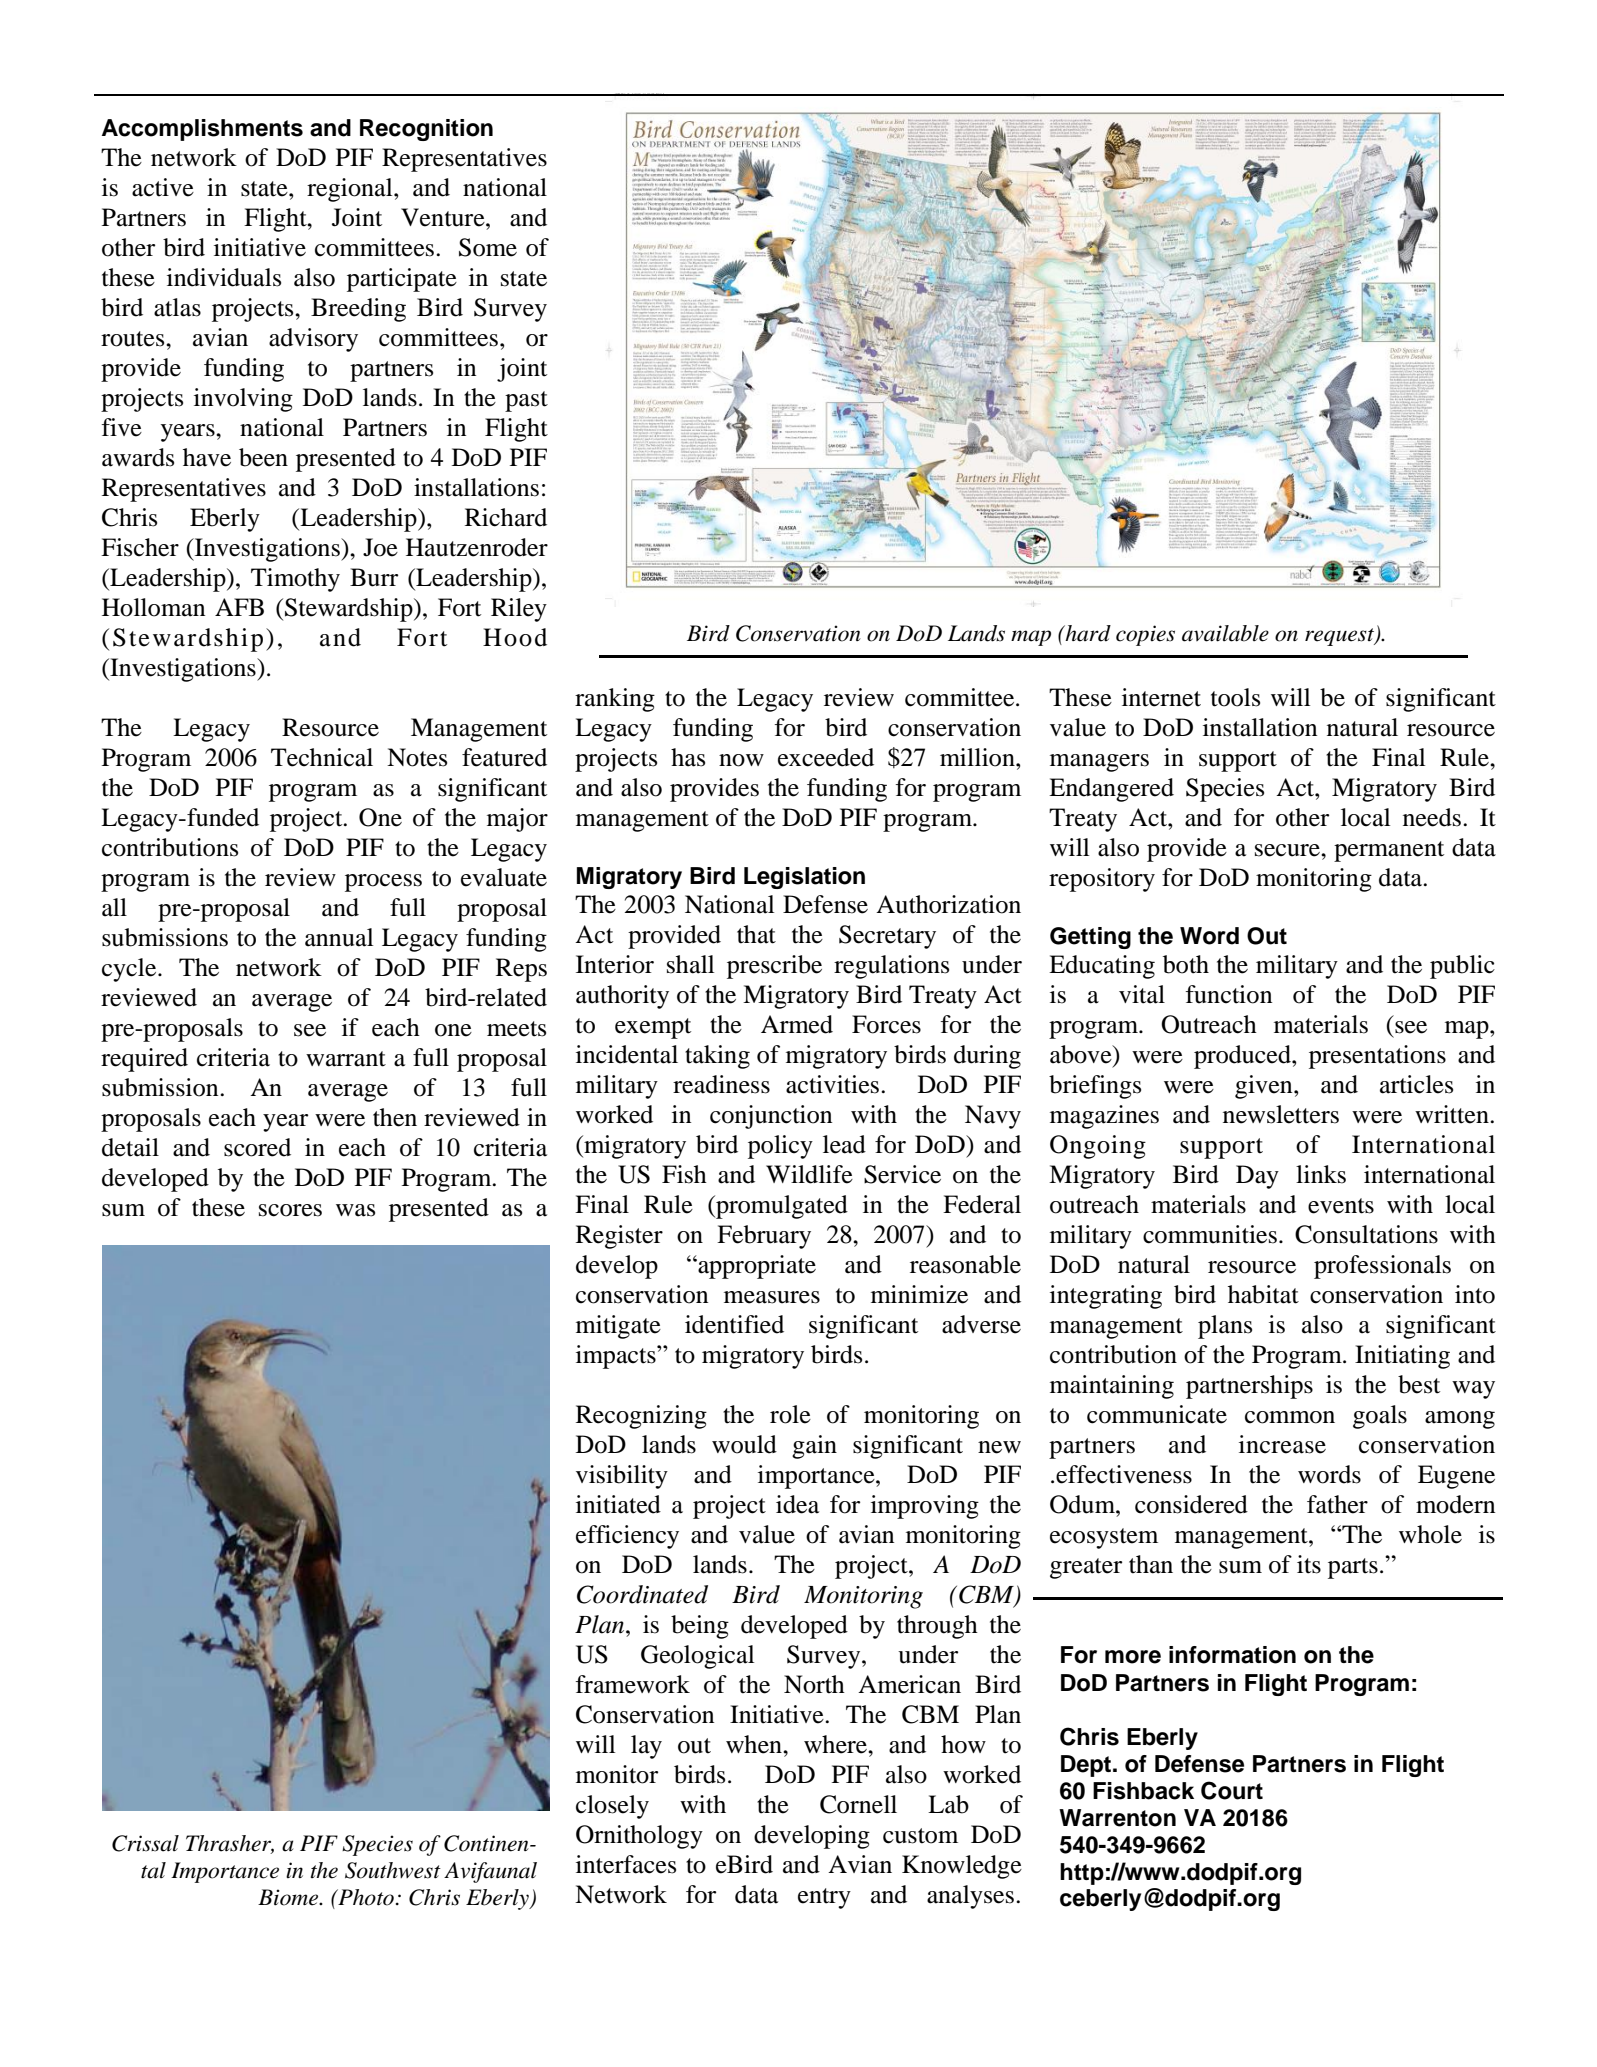  I want to click on request, so click(1340, 637).
